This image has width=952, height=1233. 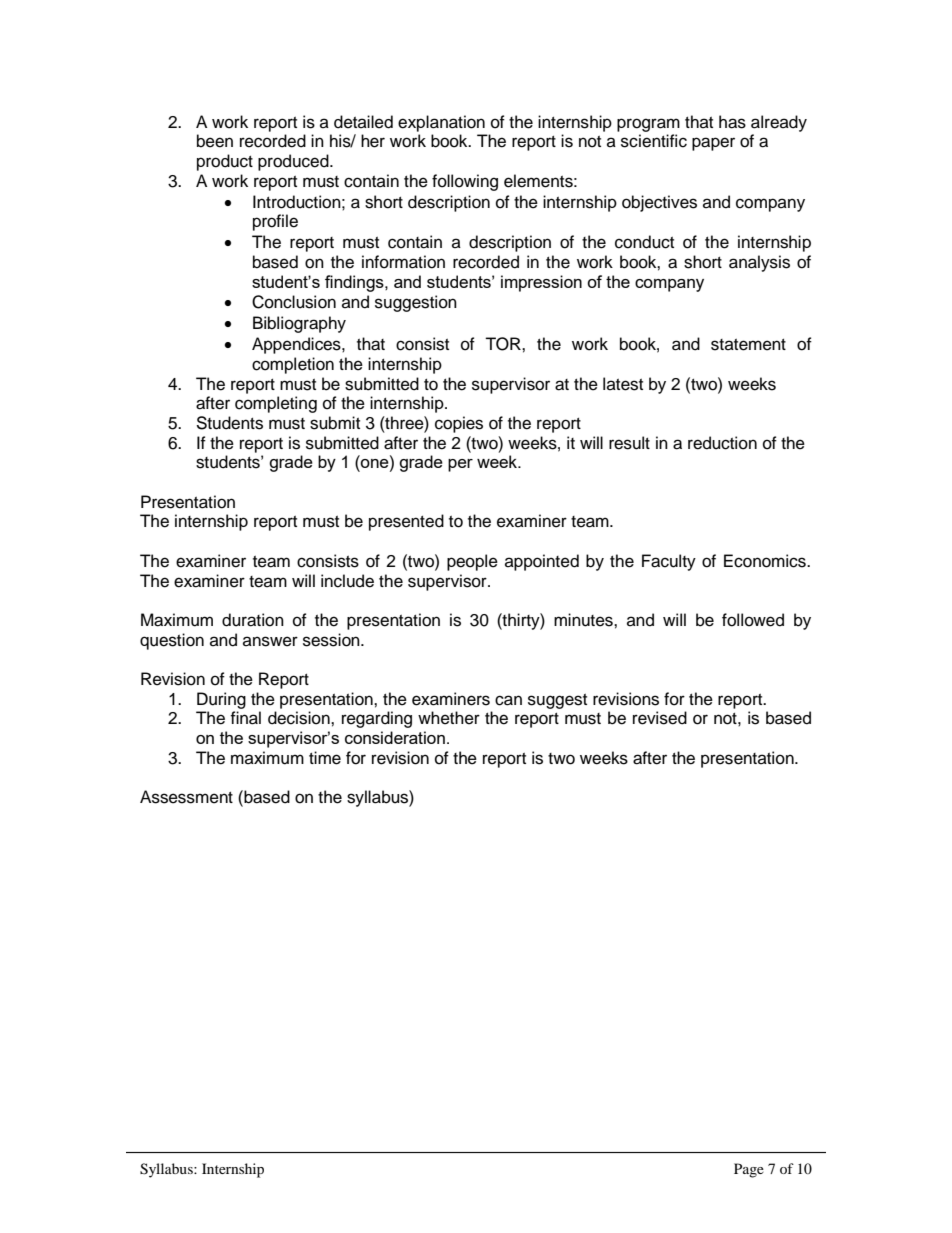 I want to click on Page, so click(x=749, y=1170).
